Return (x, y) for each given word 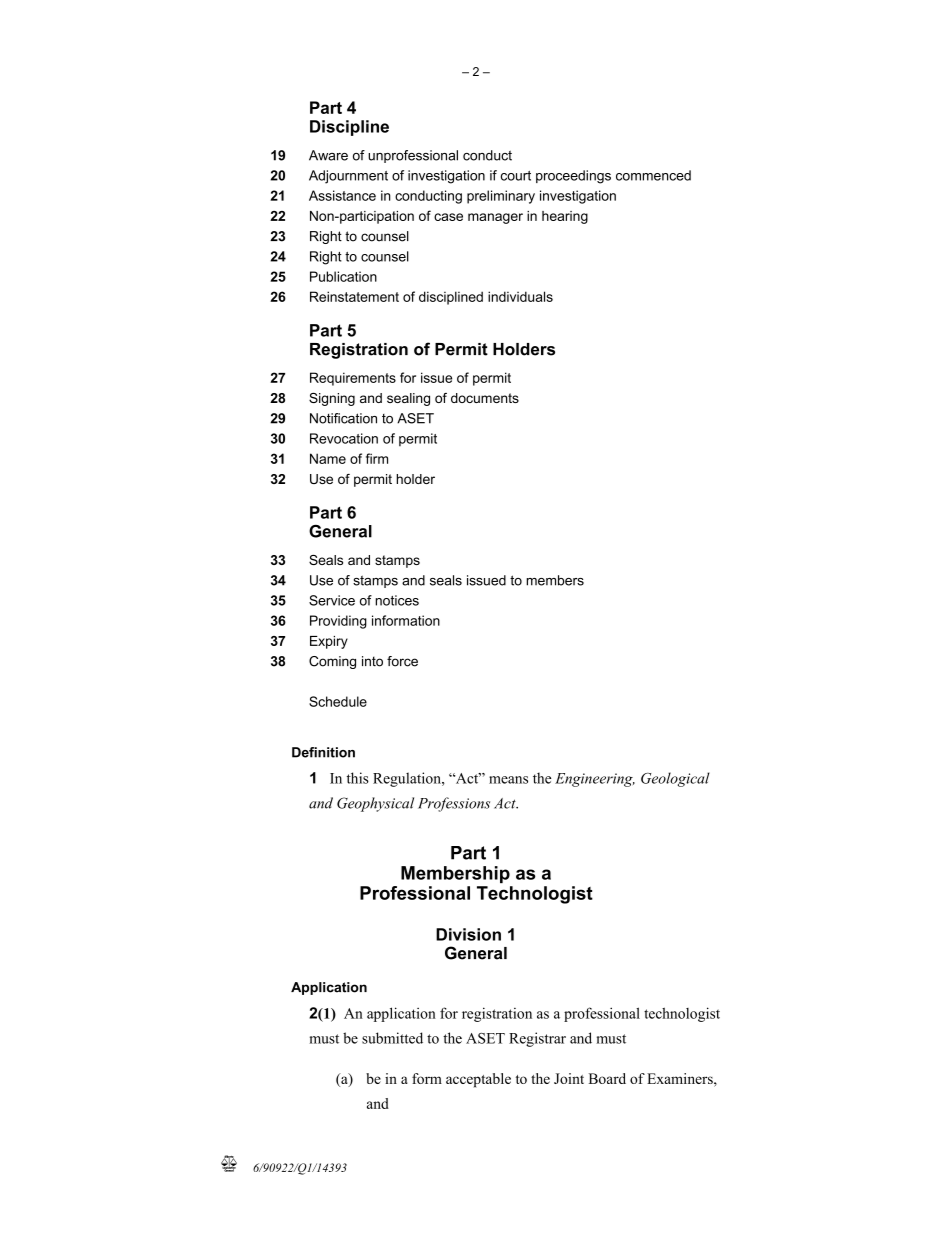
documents (485, 398)
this (358, 778)
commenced (653, 175)
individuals (520, 296)
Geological (675, 779)
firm (377, 458)
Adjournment (348, 177)
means (508, 780)
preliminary (501, 197)
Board (607, 1078)
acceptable (478, 1080)
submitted (392, 1038)
